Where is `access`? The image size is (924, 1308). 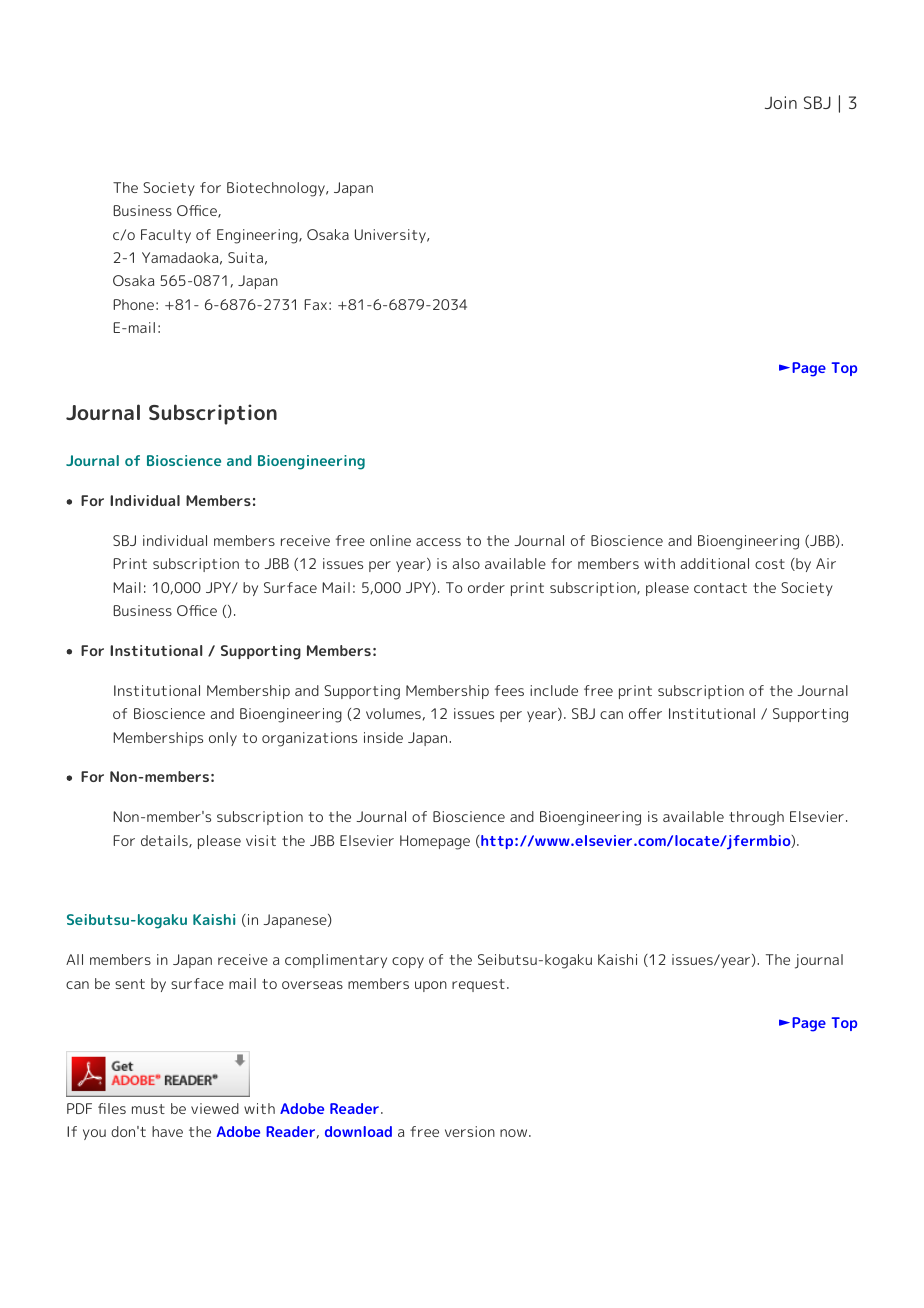
access is located at coordinates (438, 542).
